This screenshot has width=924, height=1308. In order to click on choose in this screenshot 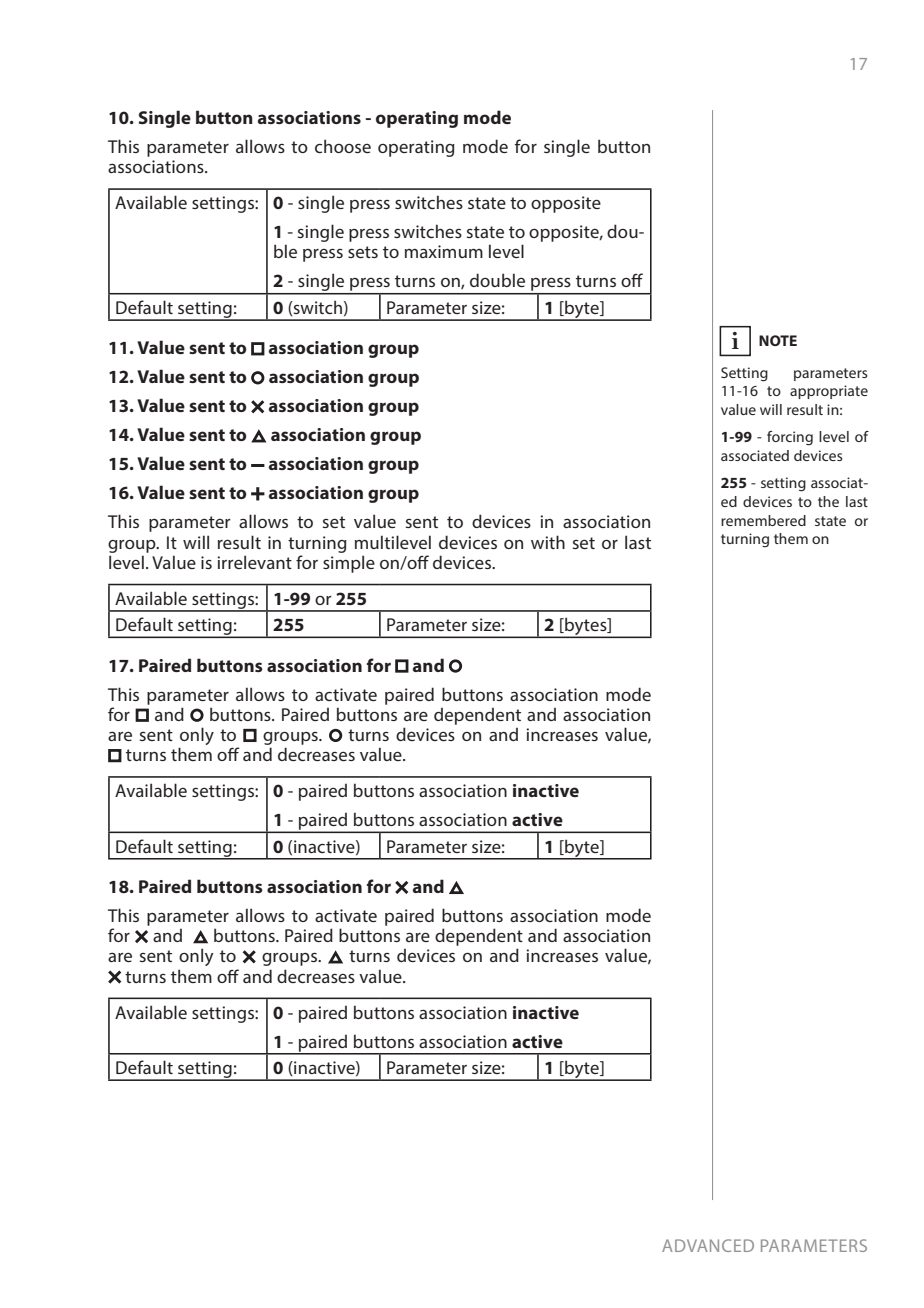, I will do `click(343, 146)`.
